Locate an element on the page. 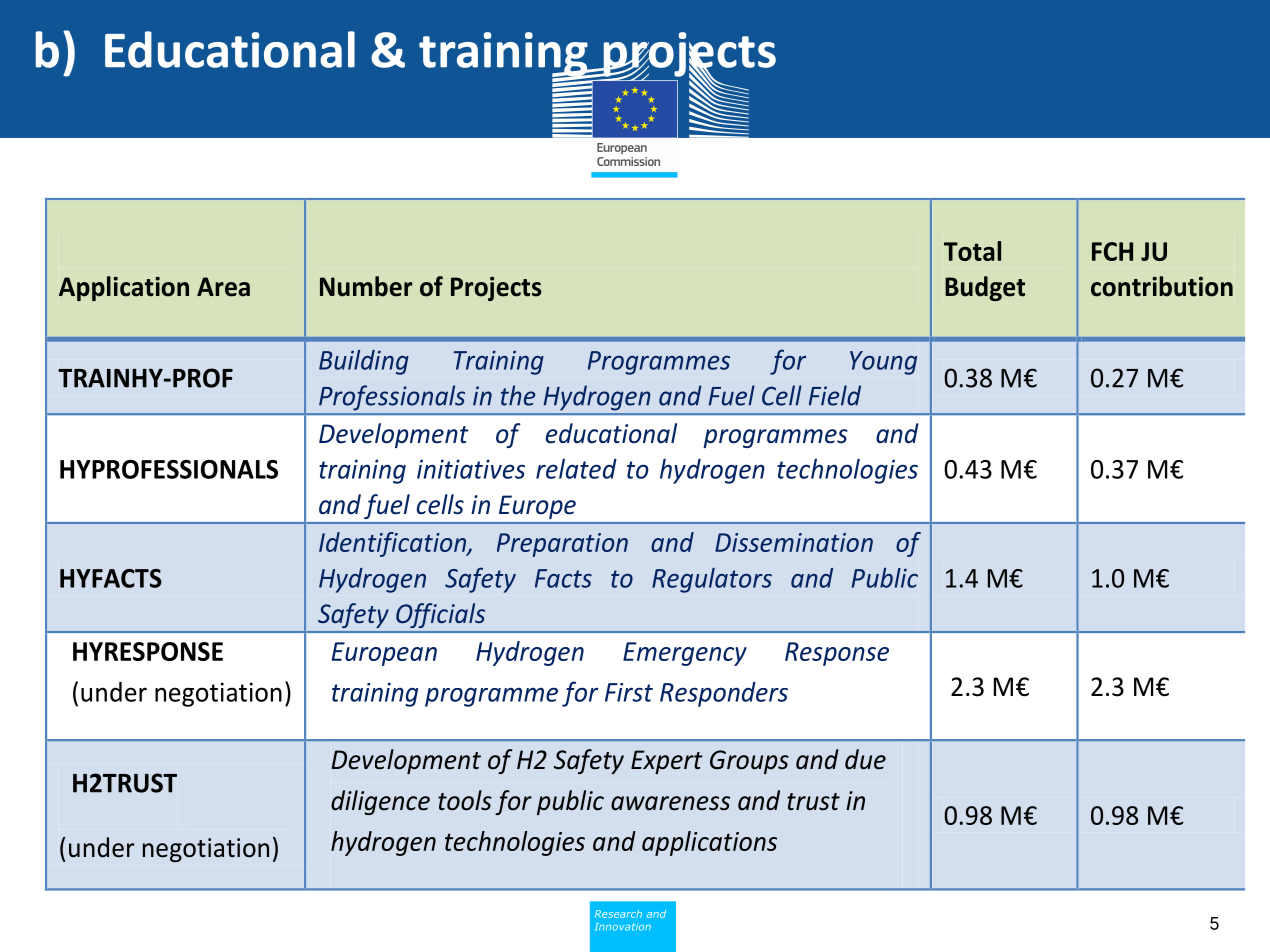 This image has width=1270, height=952. Budget is located at coordinates (985, 288).
